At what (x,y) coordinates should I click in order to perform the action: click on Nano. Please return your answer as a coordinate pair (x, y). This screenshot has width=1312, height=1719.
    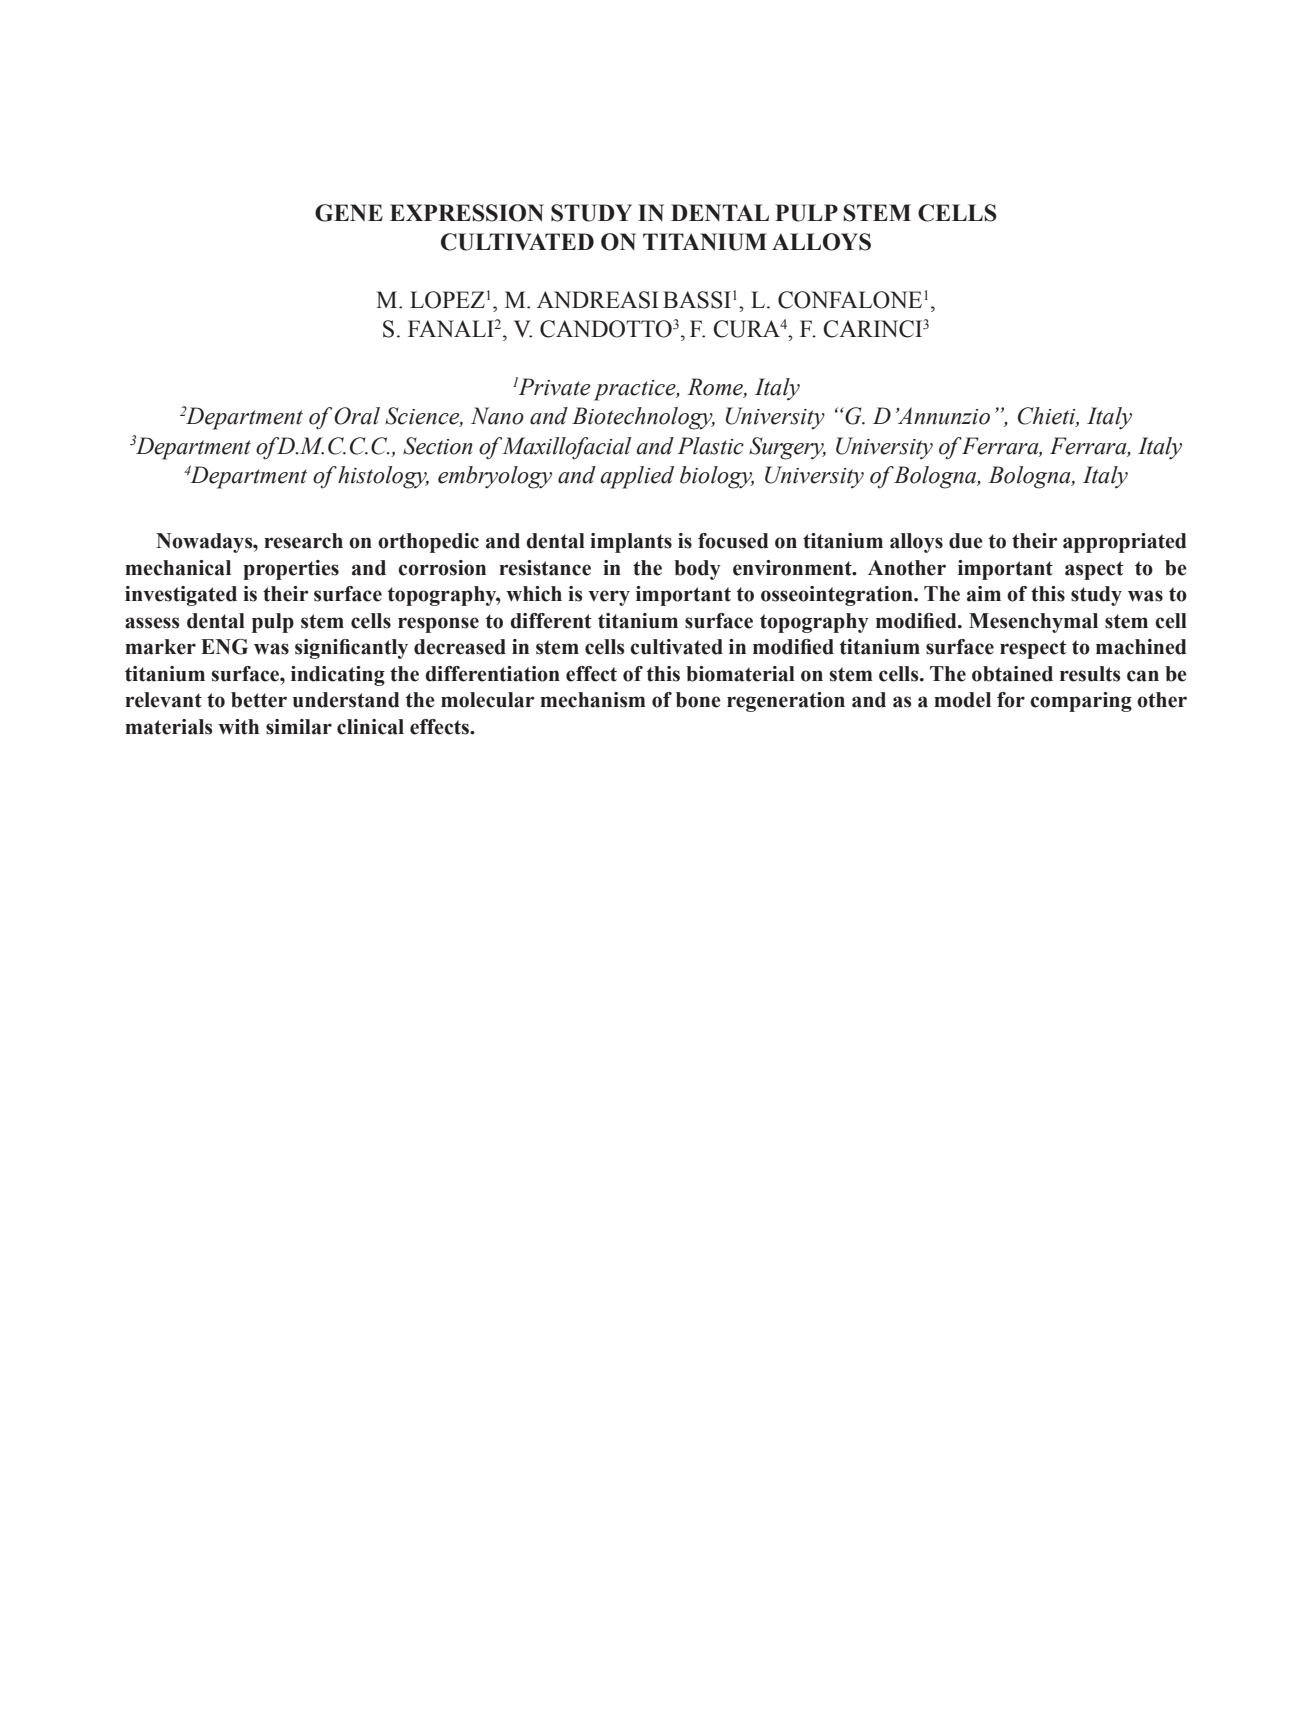
    Looking at the image, I should click on (497, 416).
